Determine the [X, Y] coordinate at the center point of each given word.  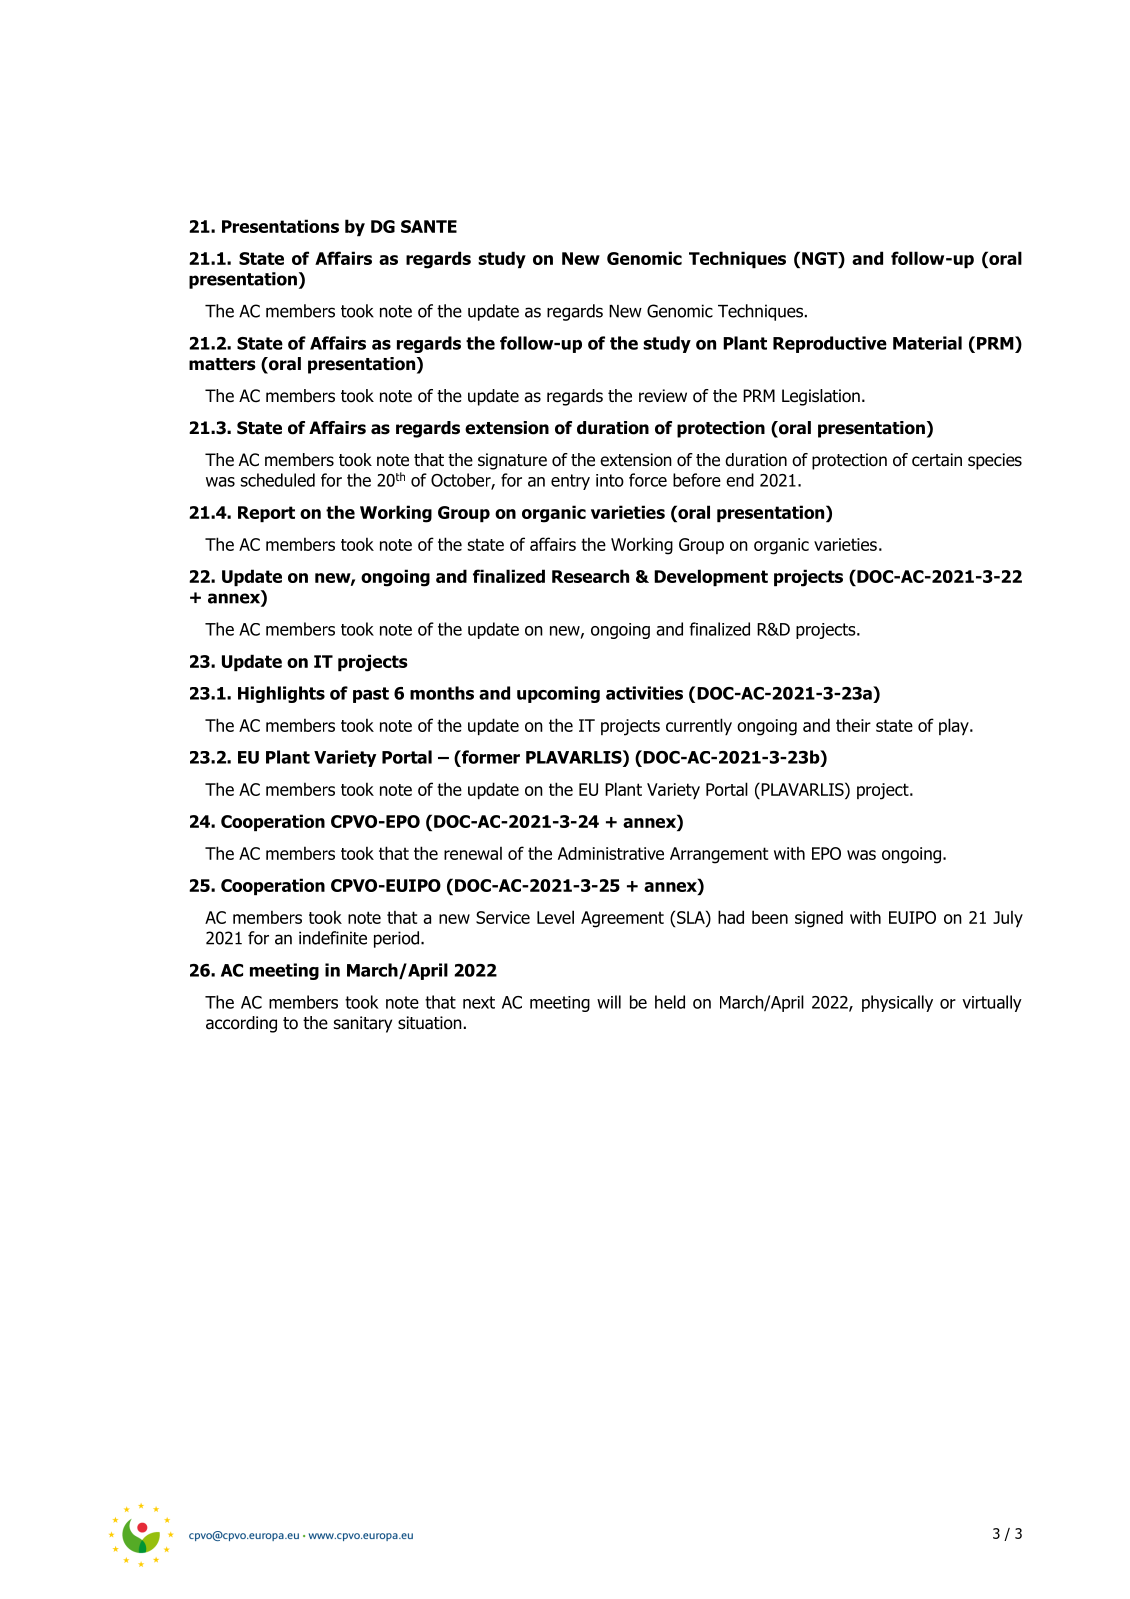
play [955, 726]
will [609, 1002]
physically [897, 1003]
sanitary [363, 1024]
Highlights [281, 694]
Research [590, 576]
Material [927, 343]
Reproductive [830, 344]
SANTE [429, 226]
